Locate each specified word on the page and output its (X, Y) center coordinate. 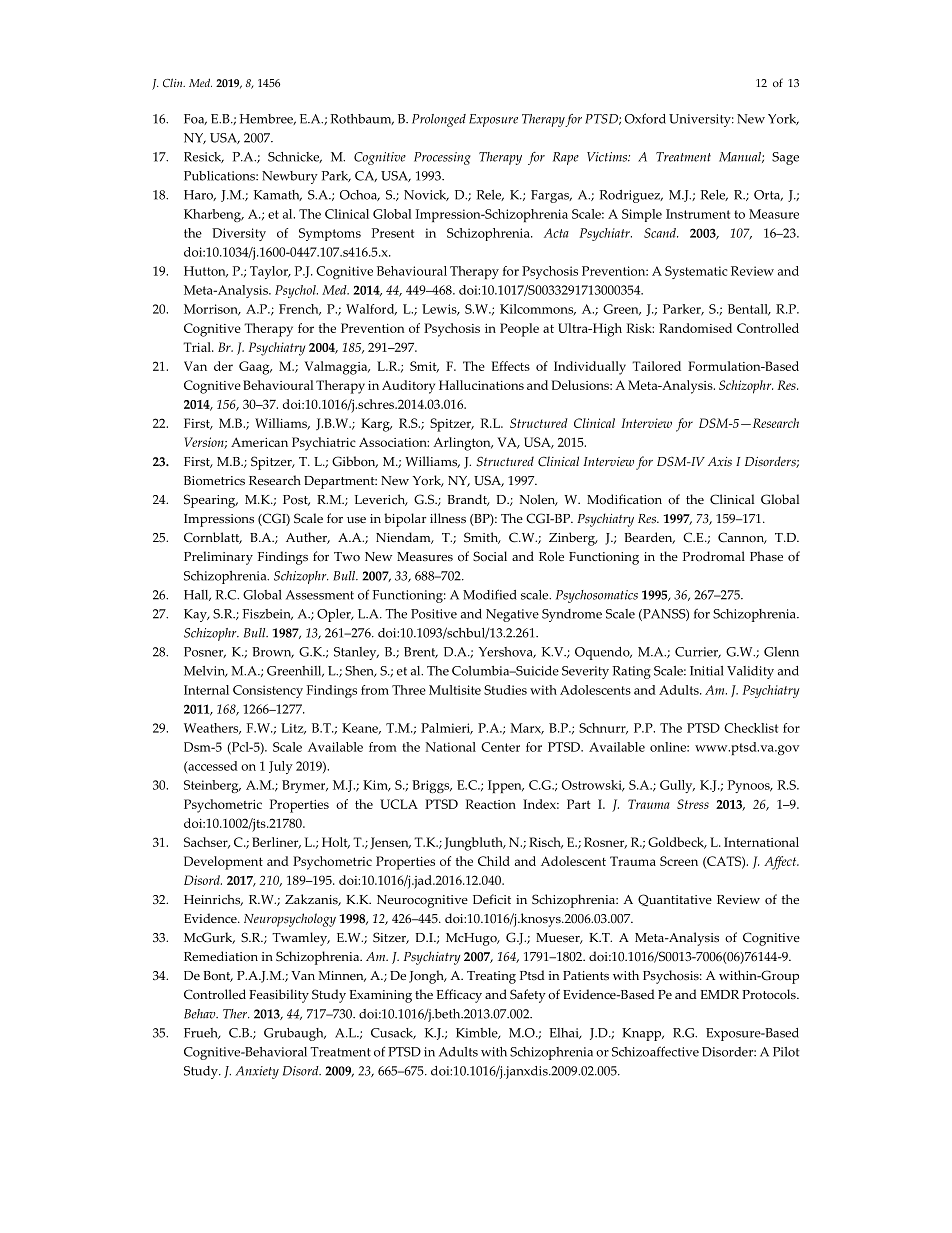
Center (500, 747)
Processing (442, 158)
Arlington (463, 444)
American (259, 442)
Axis (720, 462)
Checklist (751, 728)
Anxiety (257, 1072)
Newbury (290, 177)
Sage (785, 158)
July (281, 767)
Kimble (478, 1033)
